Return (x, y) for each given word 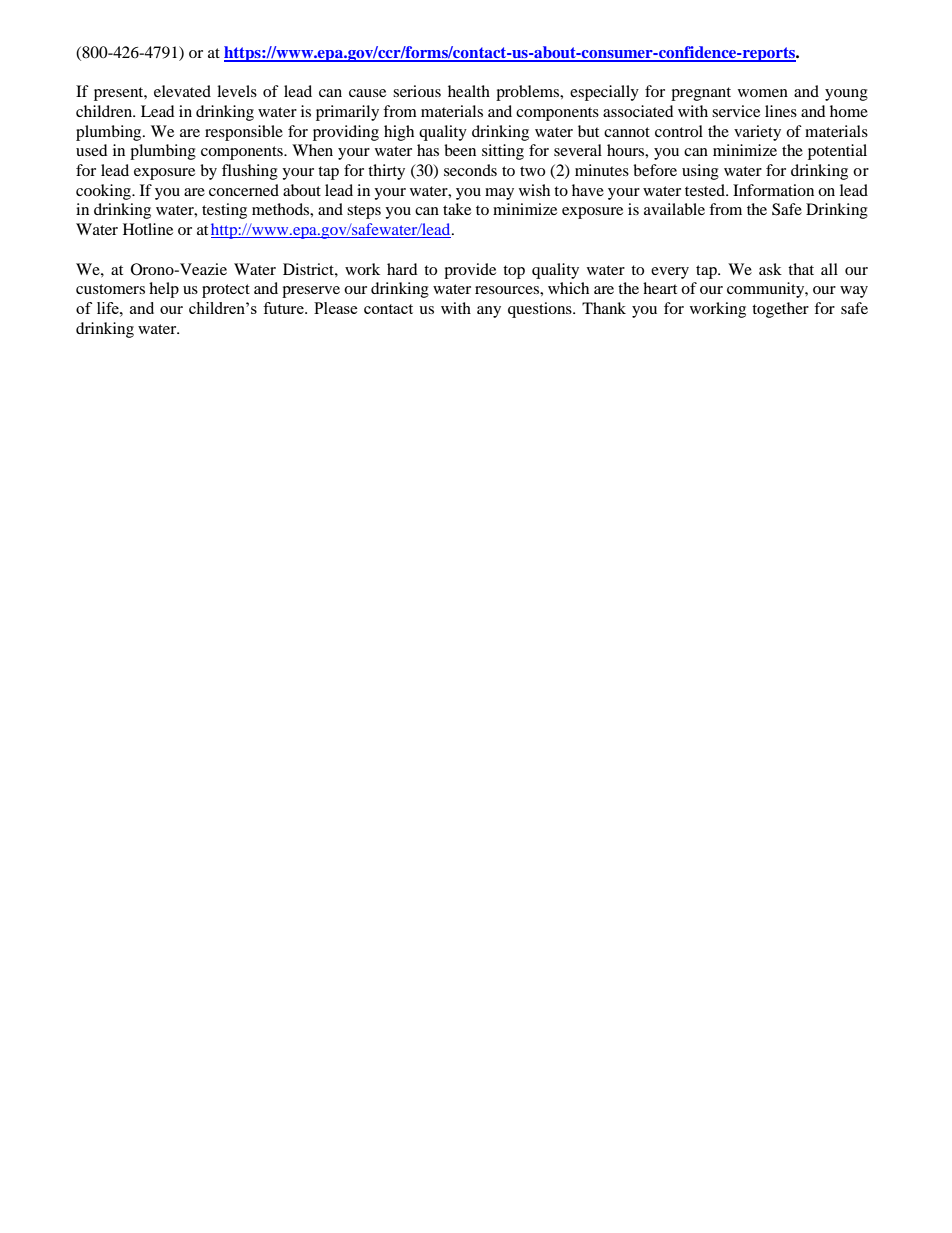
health (469, 91)
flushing (250, 172)
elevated (182, 91)
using (700, 172)
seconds (470, 170)
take (457, 209)
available (674, 209)
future (284, 308)
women (763, 93)
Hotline (148, 229)
